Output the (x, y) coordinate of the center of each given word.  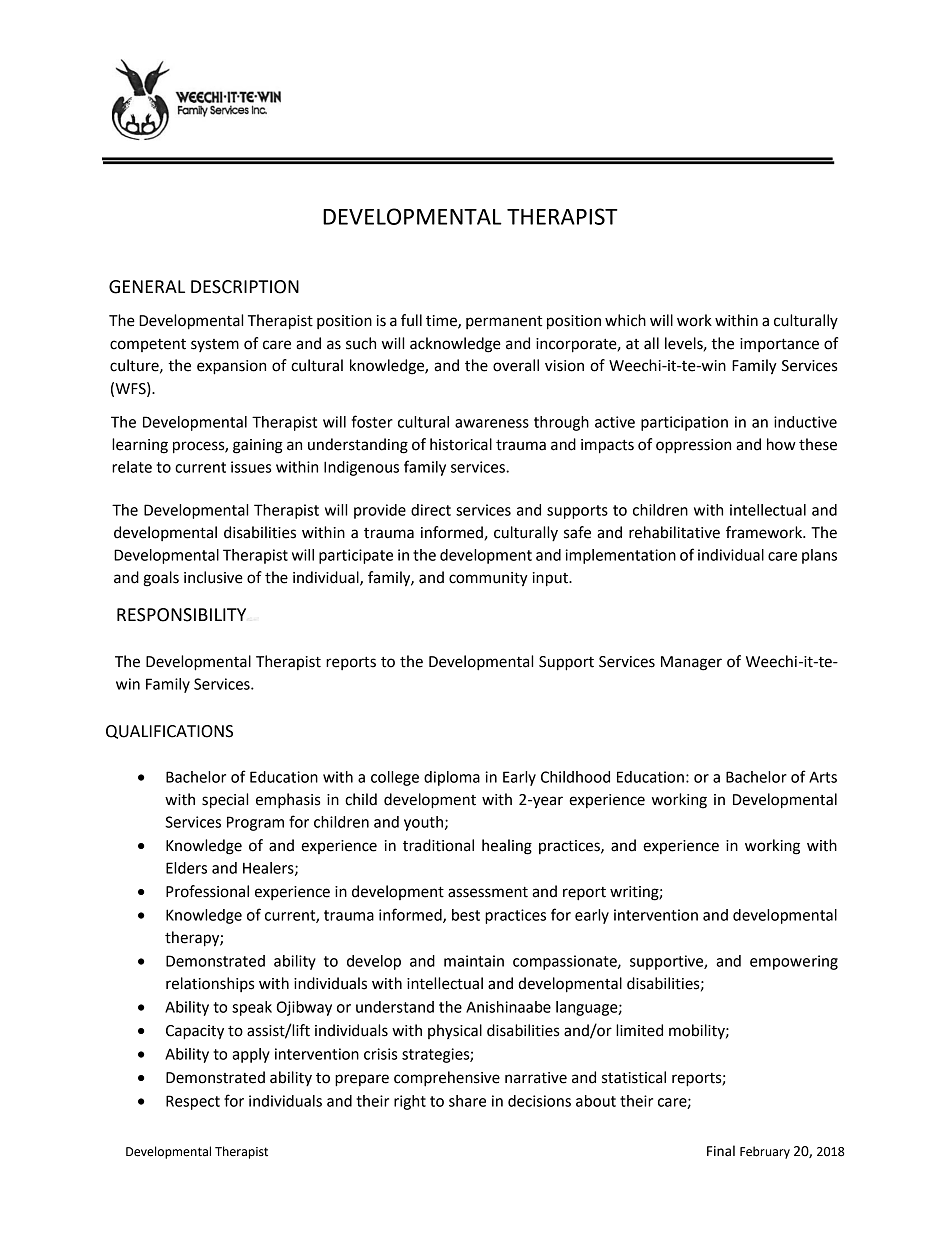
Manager (691, 663)
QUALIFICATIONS (169, 732)
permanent (504, 322)
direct (431, 510)
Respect (193, 1102)
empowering (794, 962)
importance (779, 345)
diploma (452, 778)
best (466, 915)
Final (721, 1151)
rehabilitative (674, 532)
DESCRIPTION (245, 287)
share (467, 1101)
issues (251, 467)
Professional (207, 891)
